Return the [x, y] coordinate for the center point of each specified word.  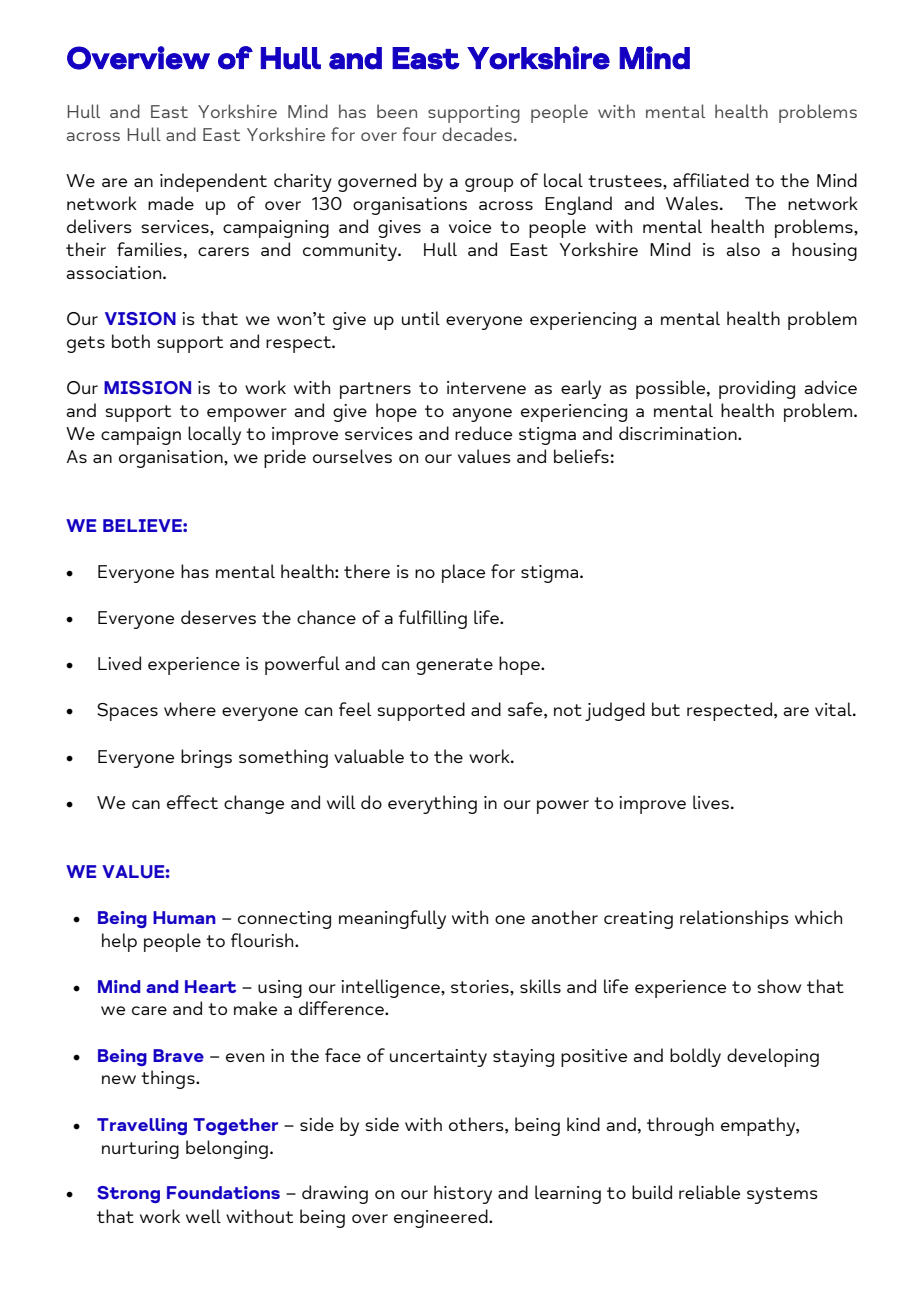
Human [184, 917]
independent [213, 182]
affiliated [711, 180]
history [463, 1194]
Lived [119, 663]
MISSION [147, 388]
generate [454, 666]
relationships [734, 919]
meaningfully [392, 919]
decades [478, 134]
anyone [482, 415]
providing [757, 389]
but [666, 709]
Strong [128, 1194]
